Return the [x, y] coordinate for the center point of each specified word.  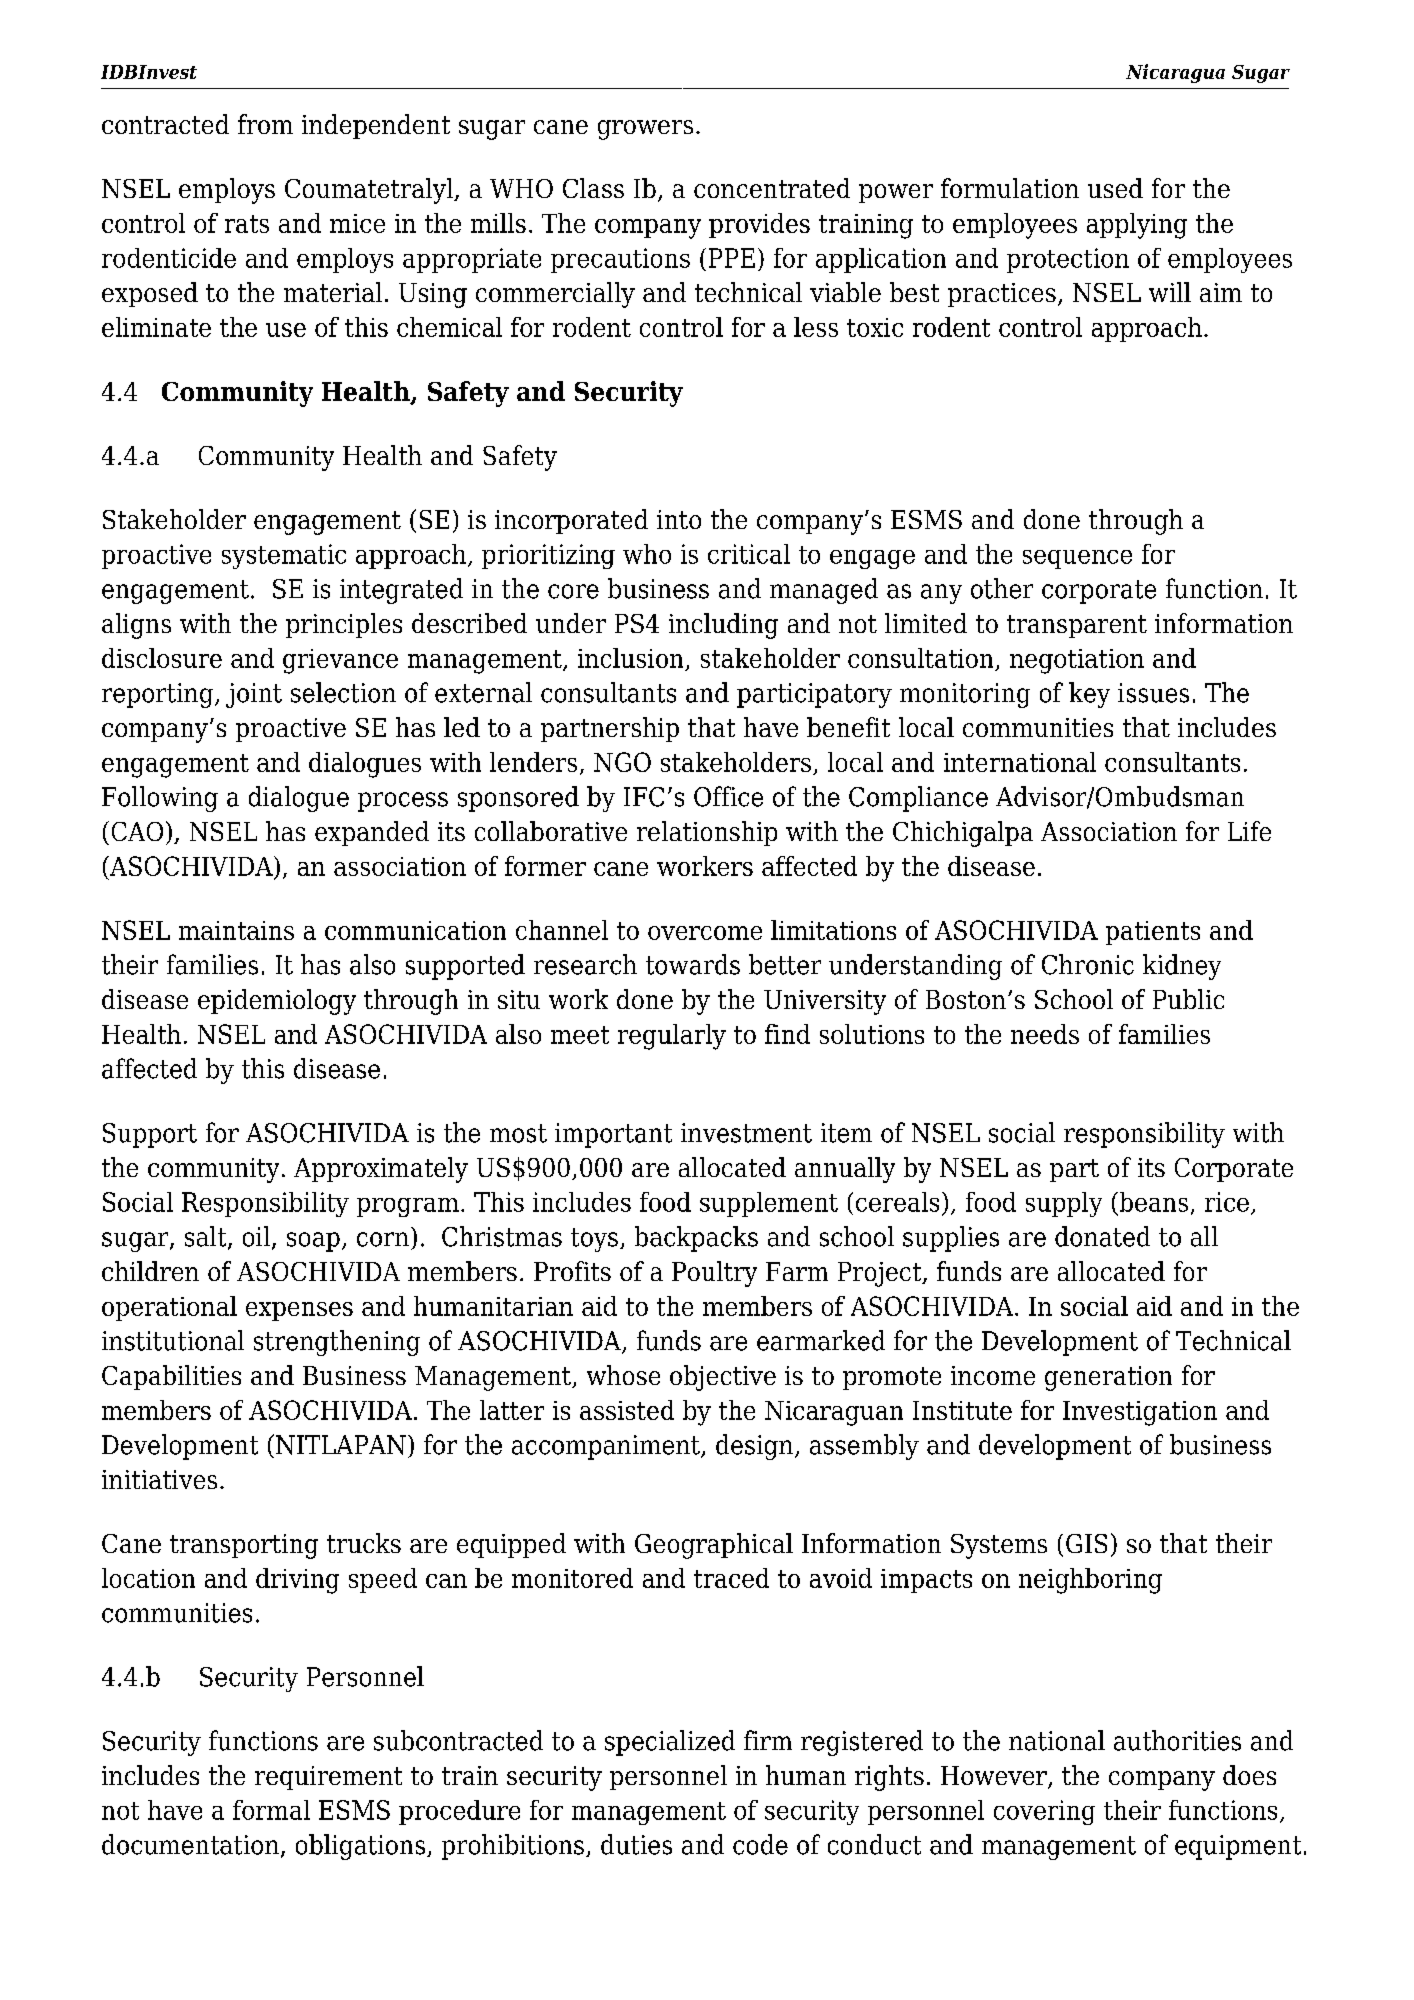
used [1115, 188]
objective [723, 1378]
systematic [284, 556]
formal [271, 1810]
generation [1108, 1378]
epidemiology [277, 1002]
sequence [1077, 559]
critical [749, 554]
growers [645, 130]
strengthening [337, 1343]
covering [1044, 1812]
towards [693, 964]
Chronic [1088, 964]
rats [247, 224]
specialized [670, 1743]
